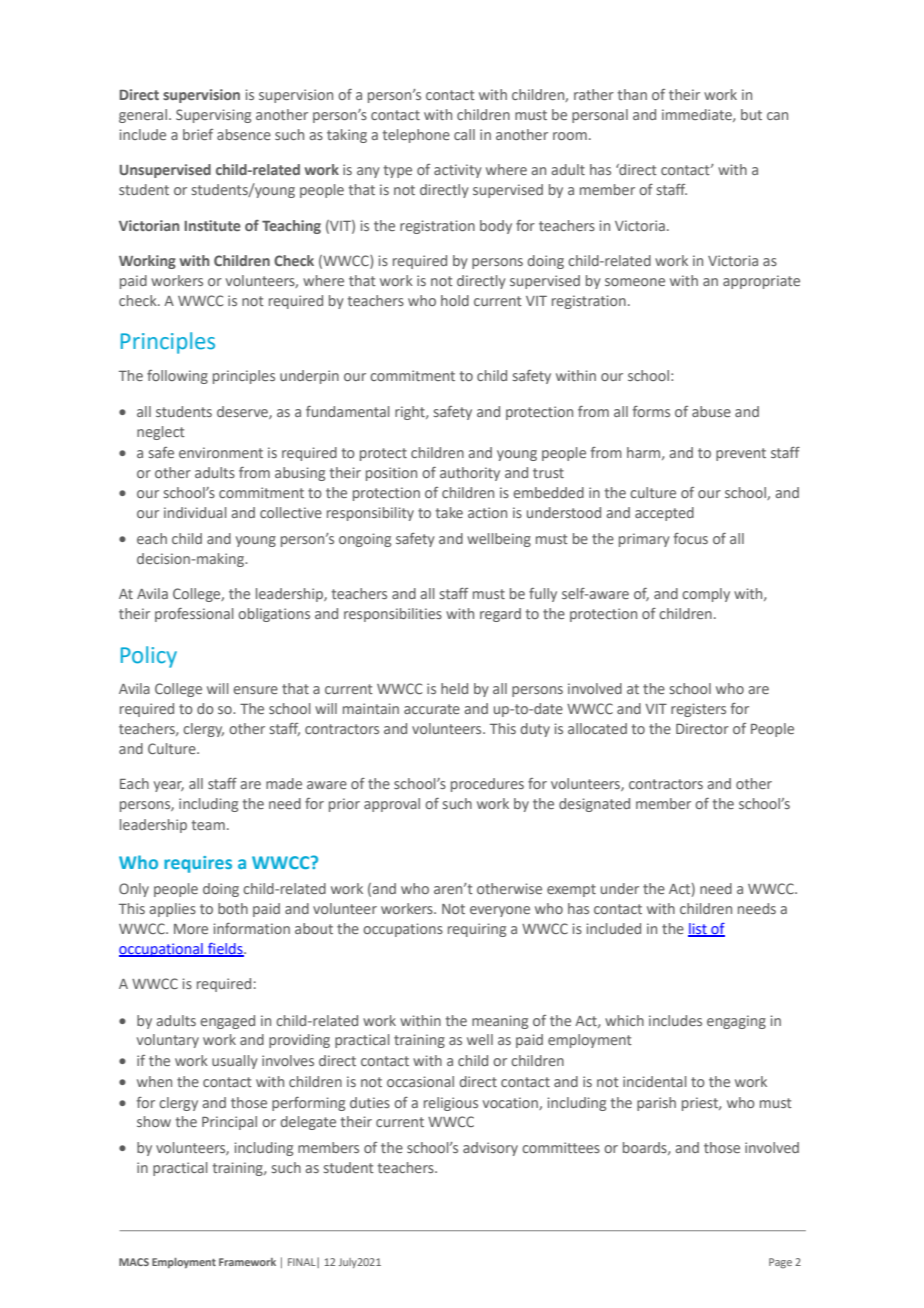 The image size is (924, 1308). I want to click on accepted, so click(664, 514).
